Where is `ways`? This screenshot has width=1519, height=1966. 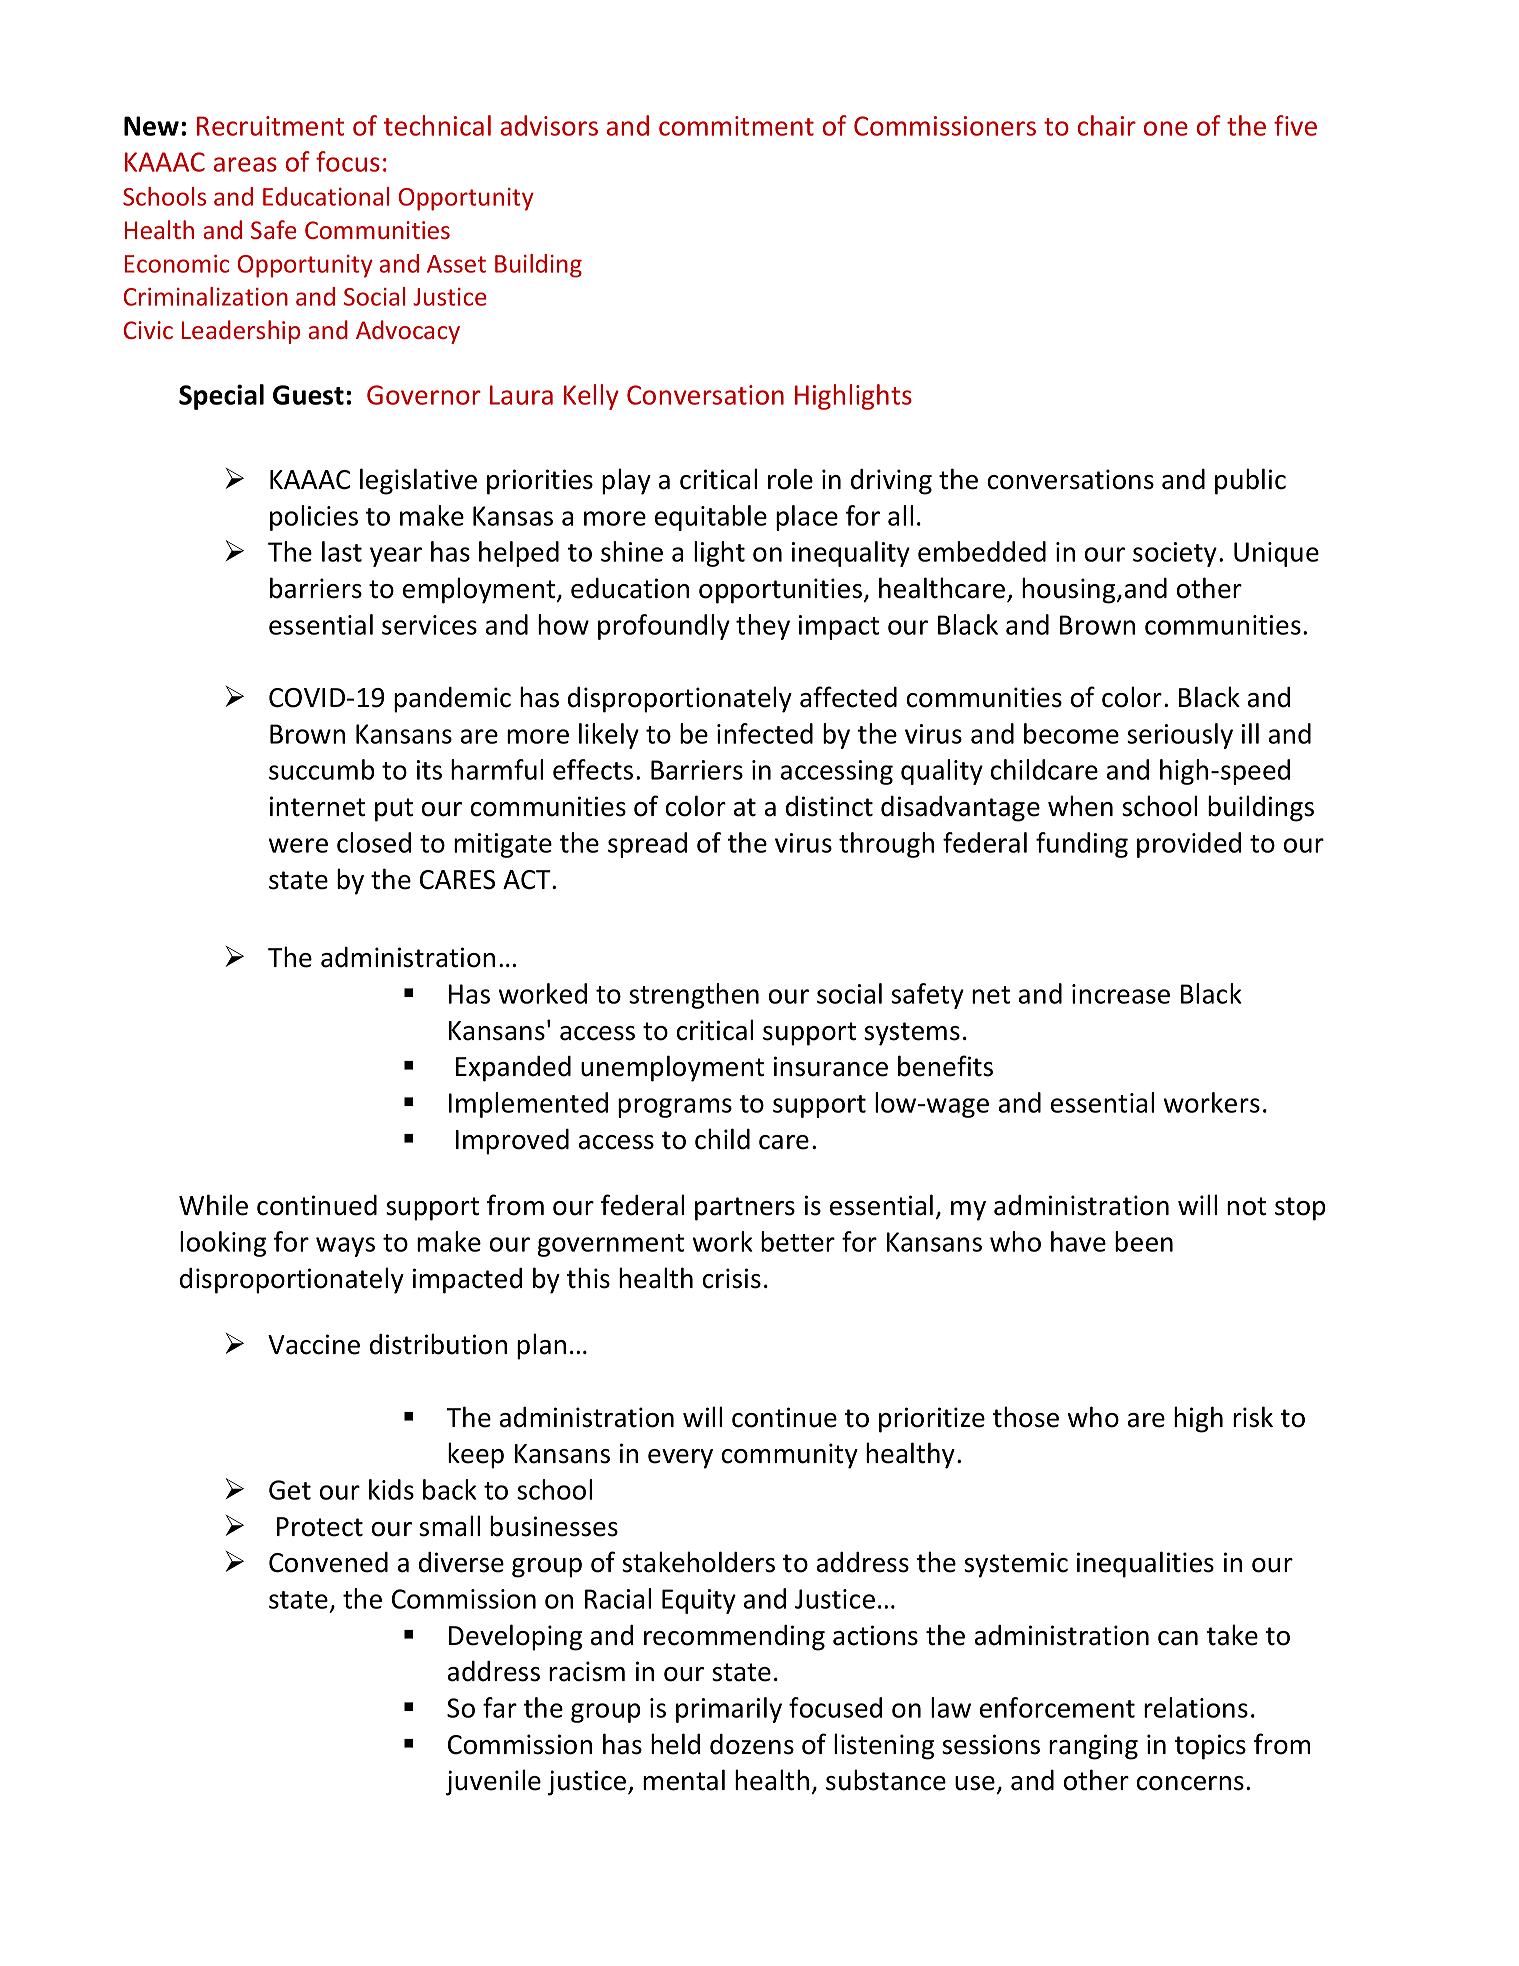
ways is located at coordinates (345, 1247).
